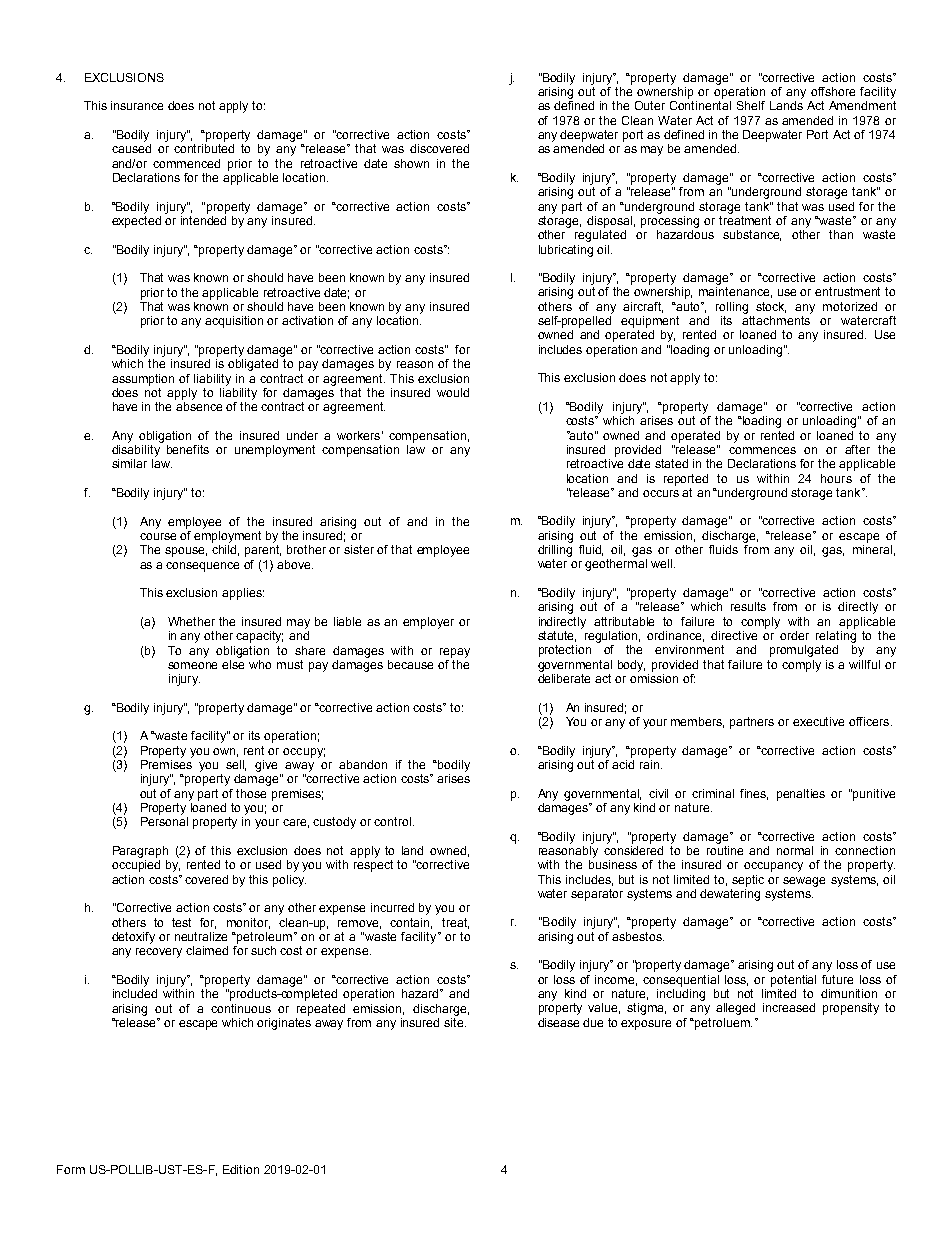 This page has height=1233, width=952. What do you see at coordinates (776, 320) in the page?
I see `attachments` at bounding box center [776, 320].
